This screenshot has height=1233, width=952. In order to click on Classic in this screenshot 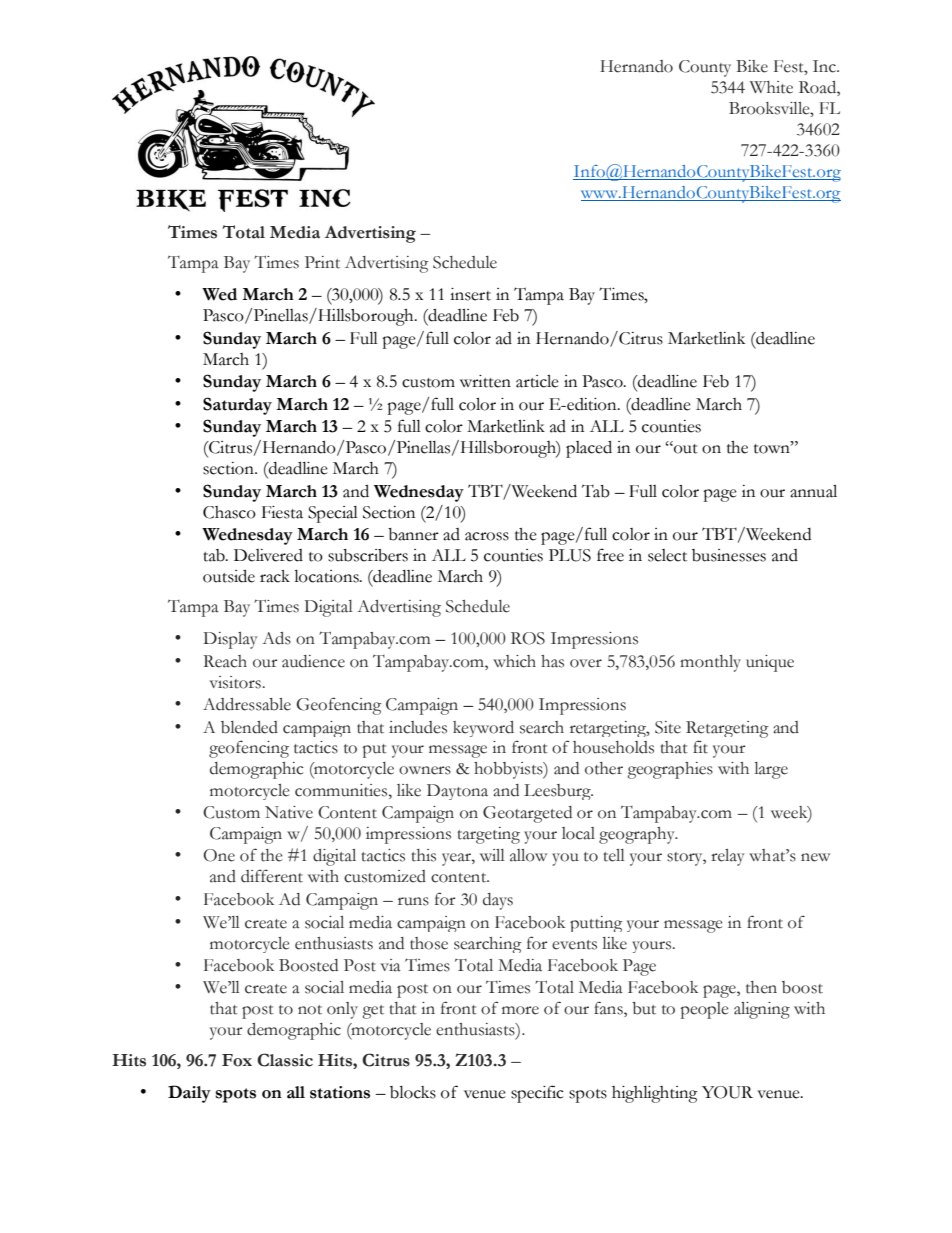, I will do `click(285, 1060)`.
